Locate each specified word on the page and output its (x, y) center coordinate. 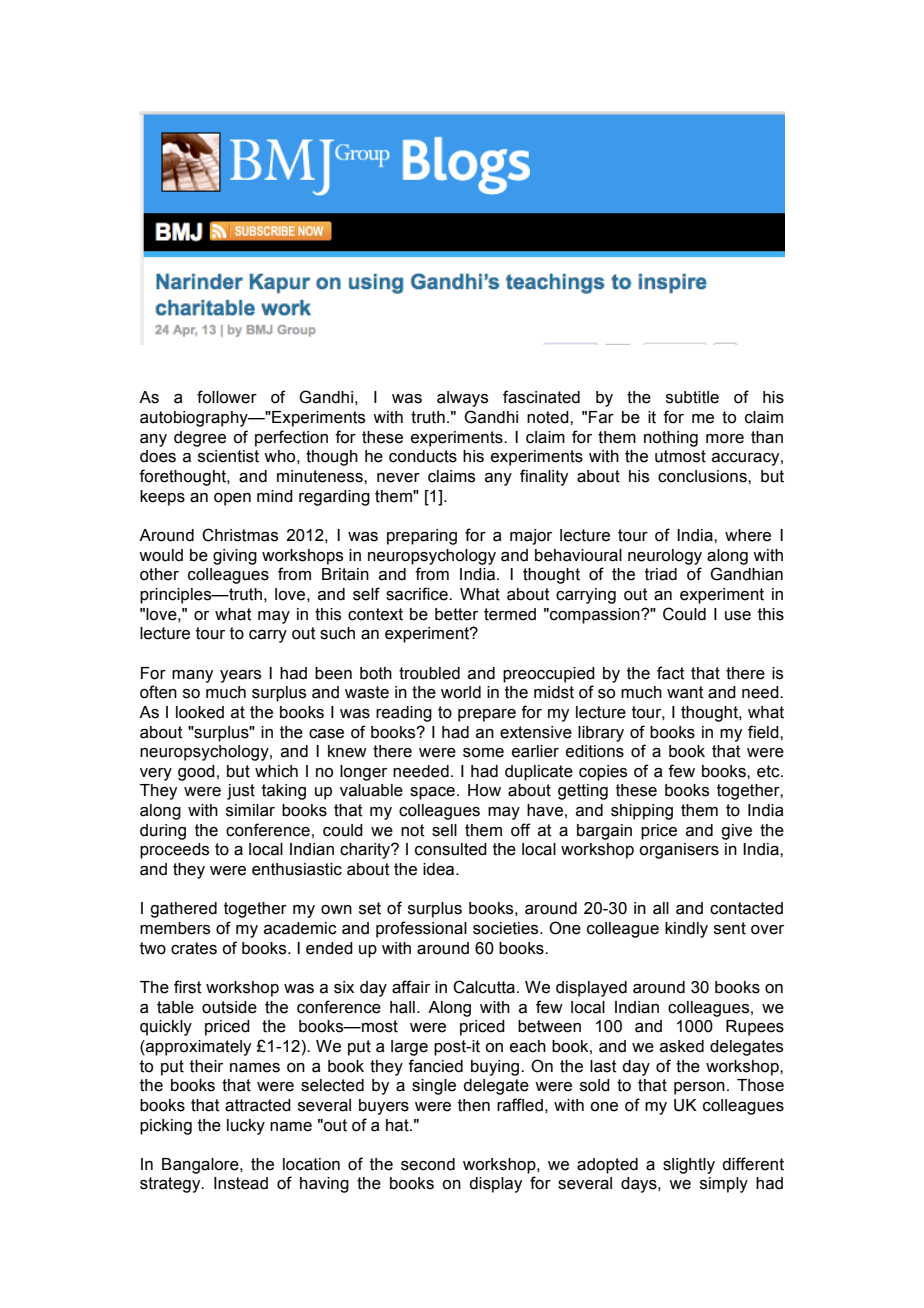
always (462, 399)
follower (227, 397)
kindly (686, 930)
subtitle (692, 397)
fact (671, 673)
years (240, 676)
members (175, 928)
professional (421, 929)
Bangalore (201, 1166)
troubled (429, 673)
